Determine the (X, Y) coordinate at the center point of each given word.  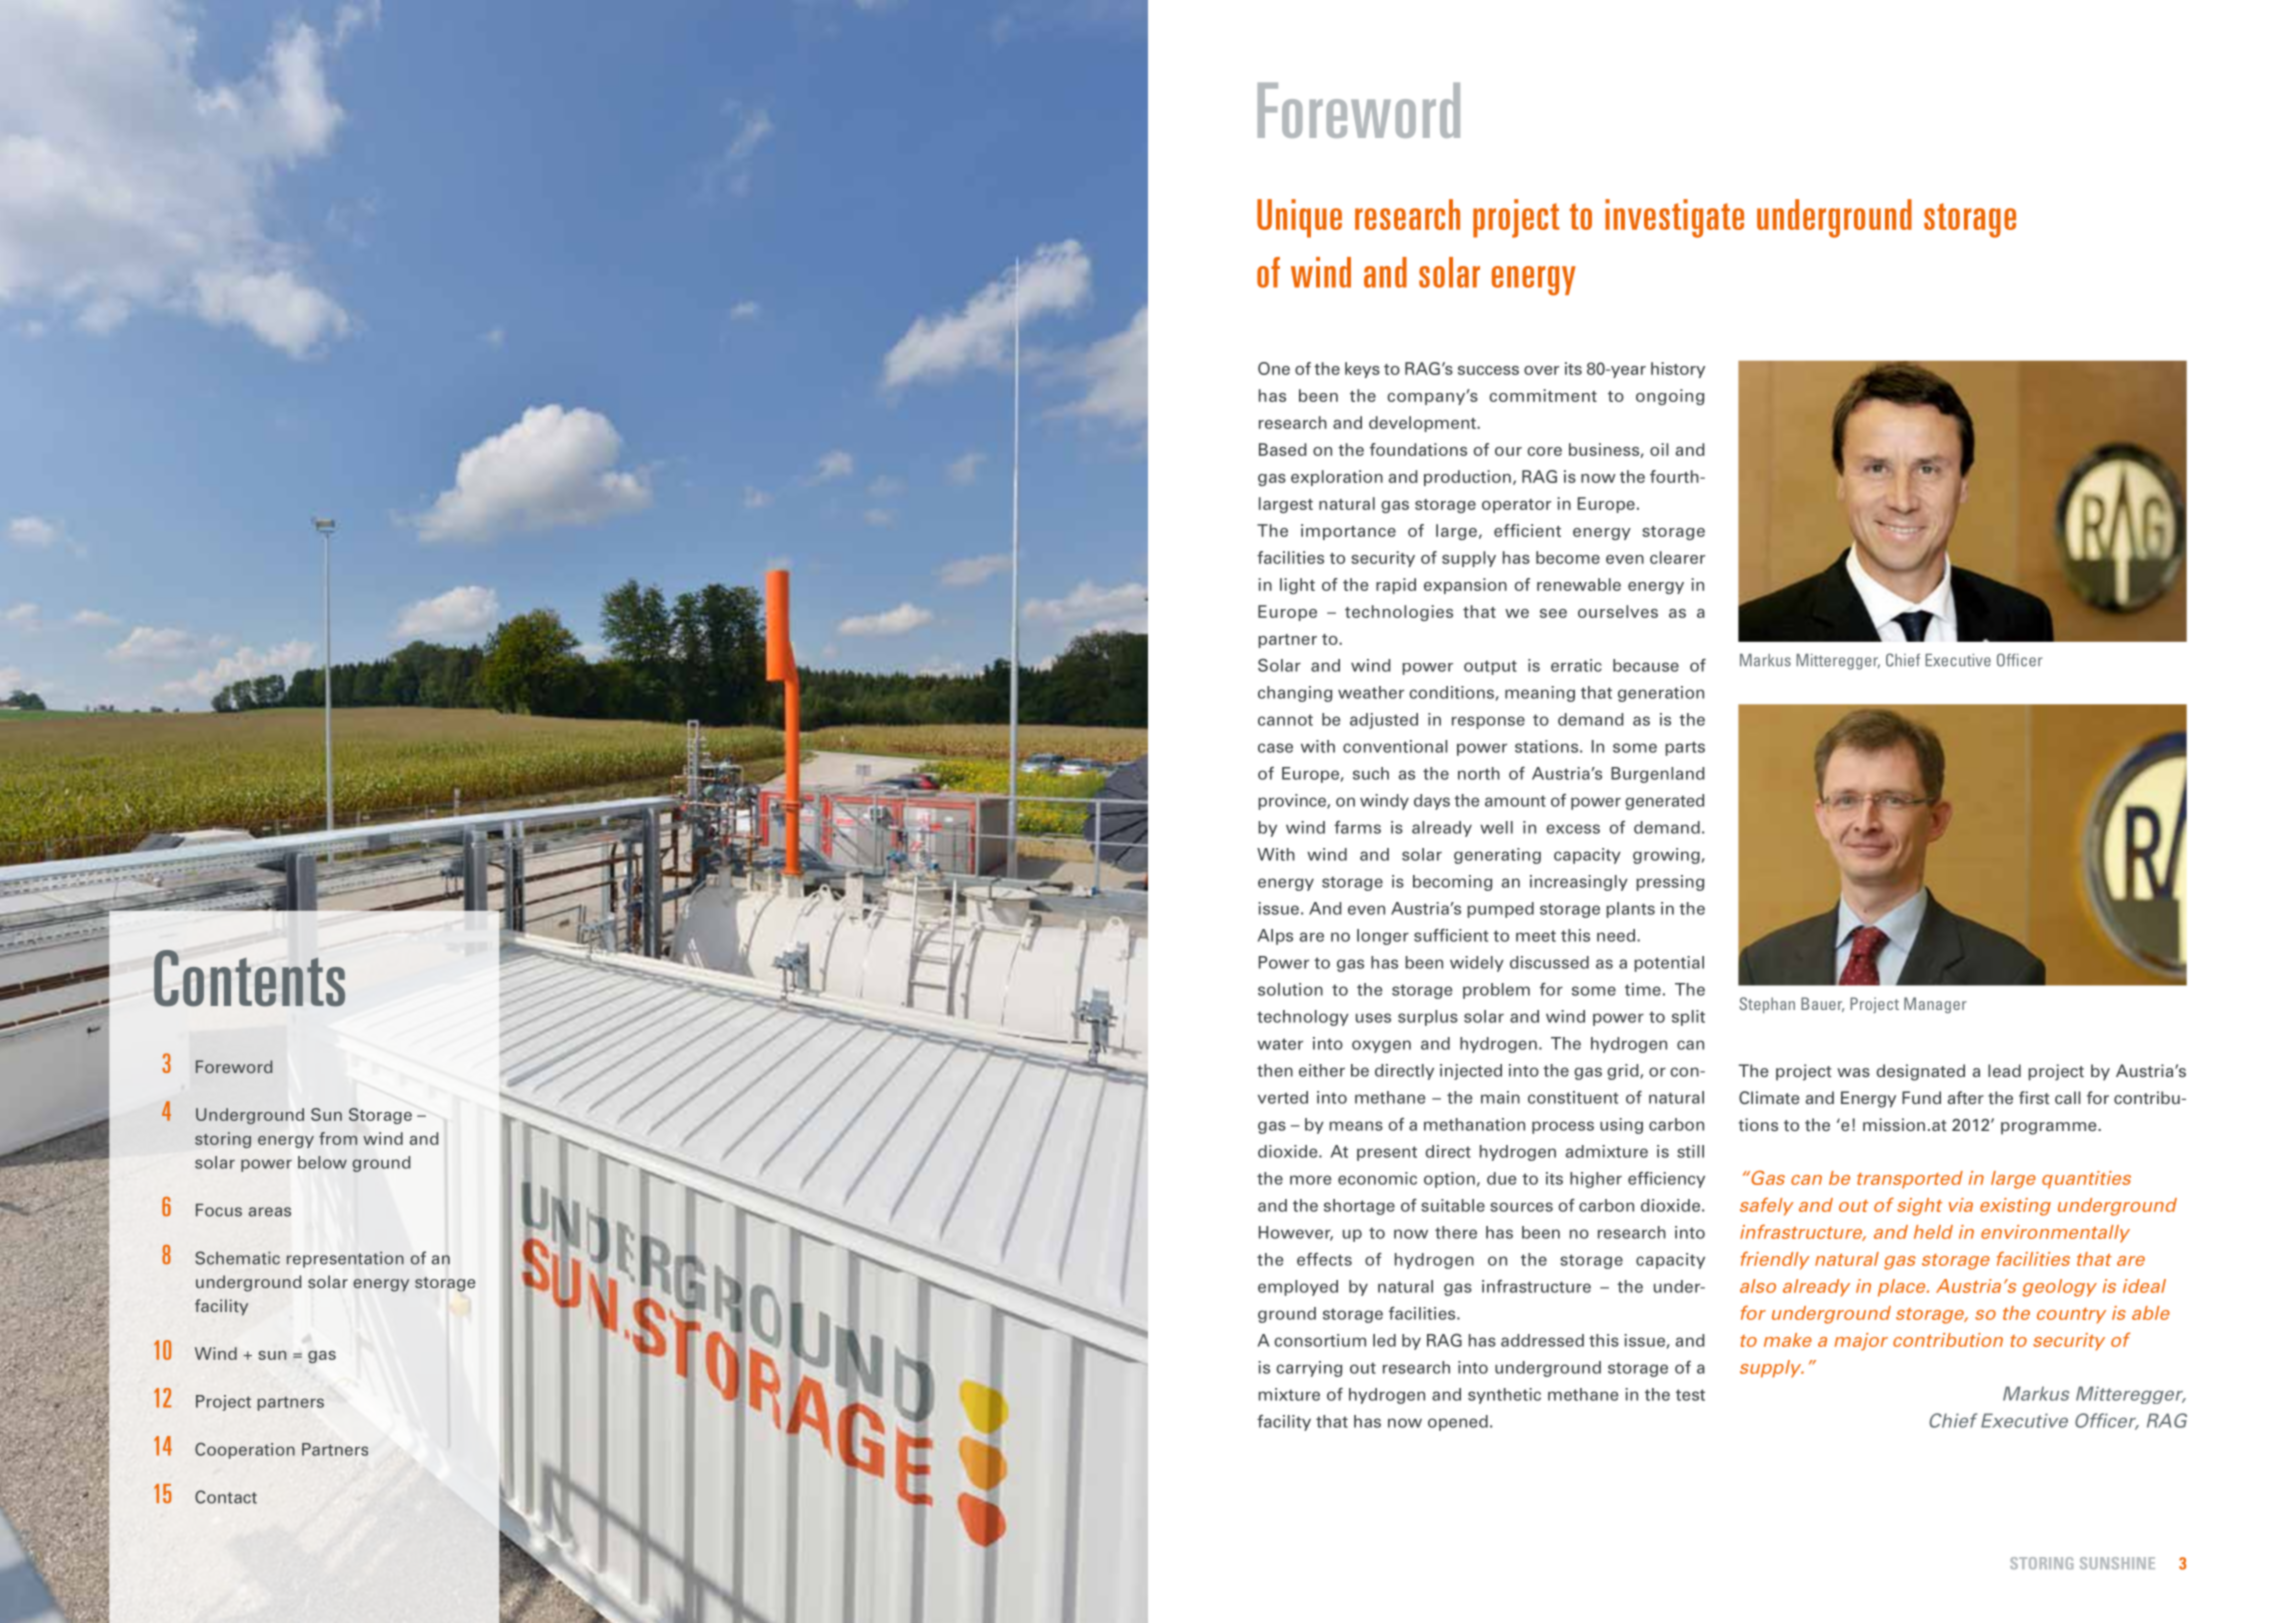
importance (1348, 532)
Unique (1299, 218)
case (1275, 748)
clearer (1677, 557)
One (1274, 368)
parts (1685, 748)
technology (1303, 1018)
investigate (1674, 218)
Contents (249, 978)
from (338, 1138)
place (1903, 1288)
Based (1283, 449)
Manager (1935, 1005)
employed (1298, 1288)
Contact (226, 1497)
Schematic (237, 1258)
